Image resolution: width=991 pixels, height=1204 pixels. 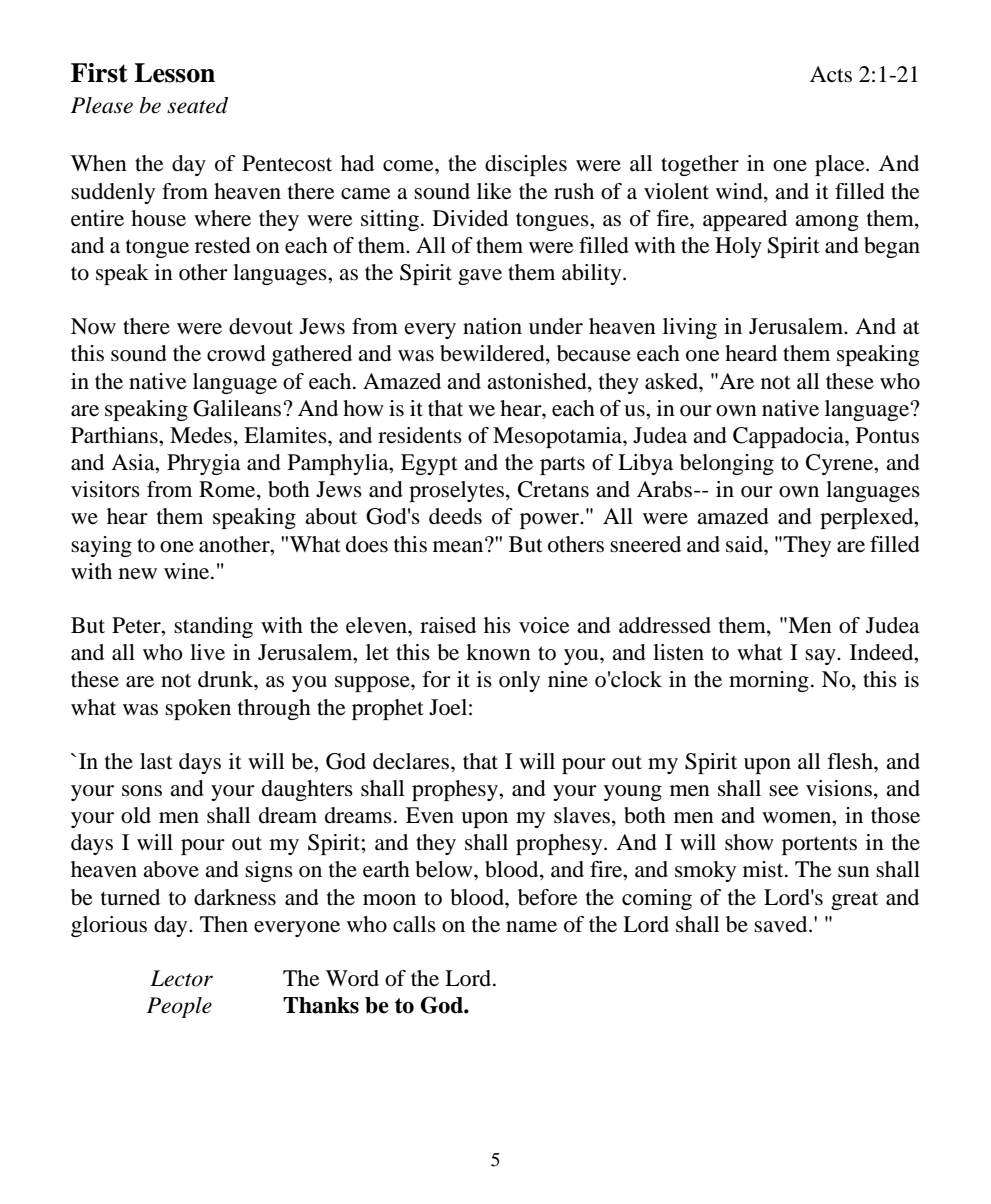 What do you see at coordinates (690, 328) in the image?
I see `living` at bounding box center [690, 328].
